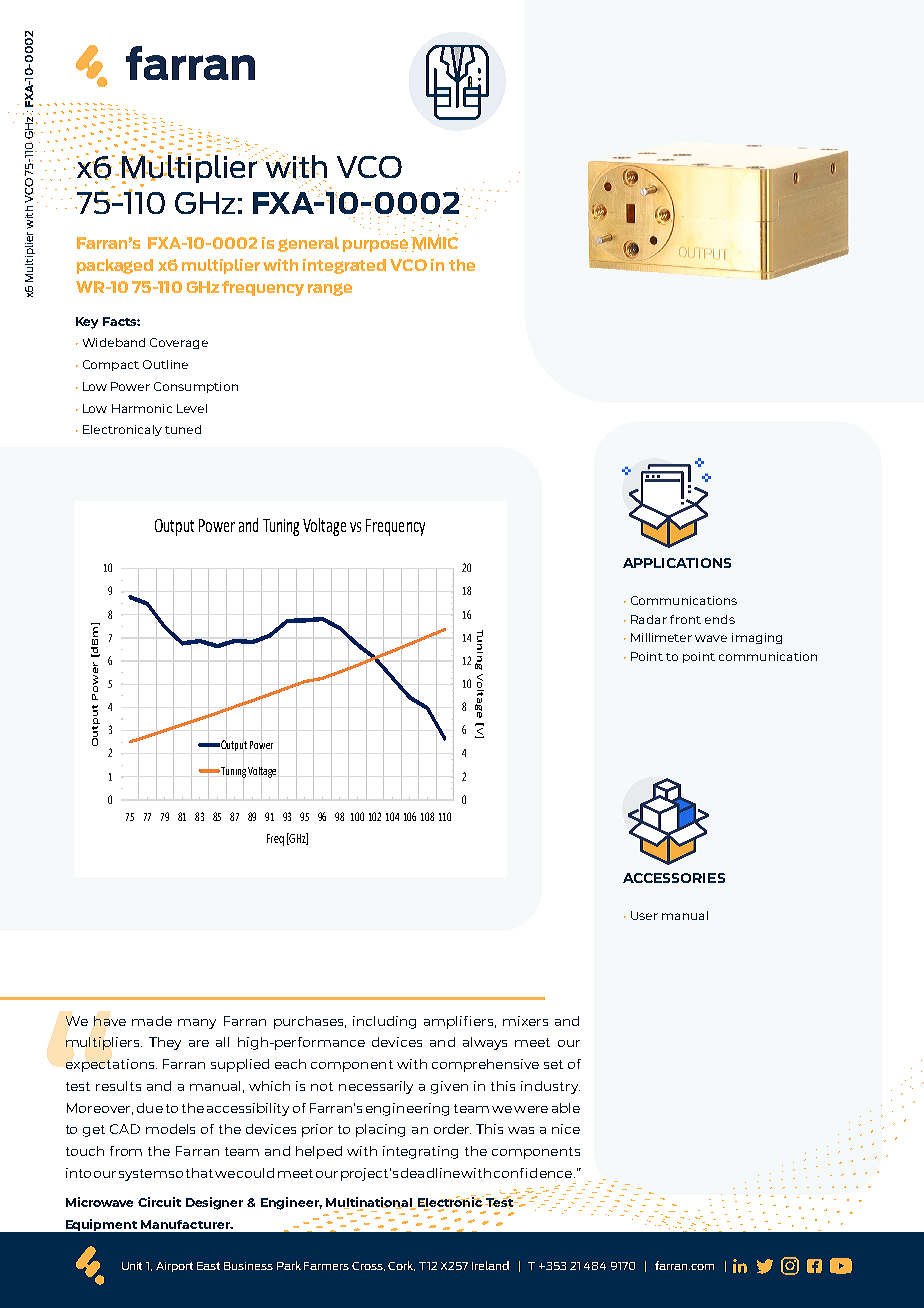  Describe the element at coordinates (649, 619) in the screenshot. I see `Radar` at that location.
